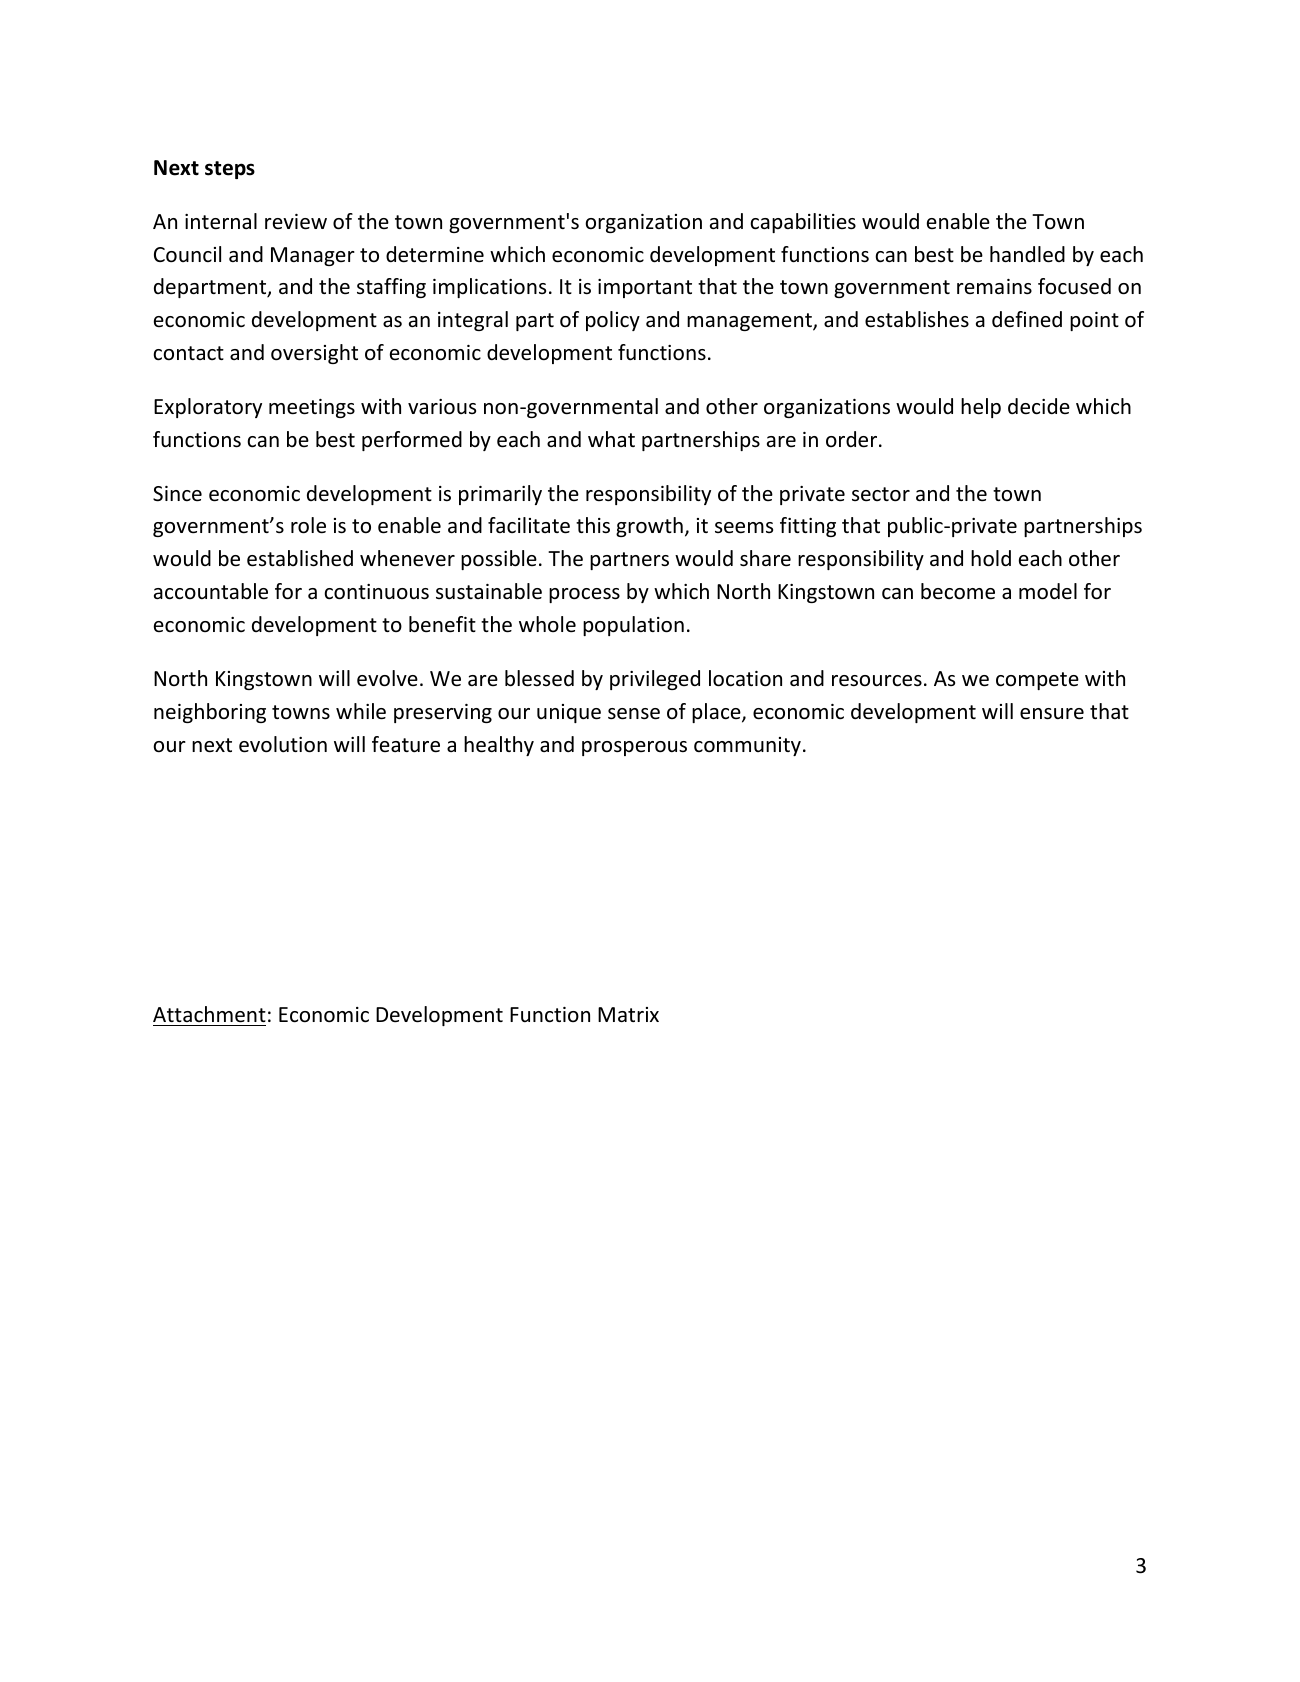 The image size is (1300, 1682). What do you see at coordinates (803, 223) in the page?
I see `capabilities` at bounding box center [803, 223].
